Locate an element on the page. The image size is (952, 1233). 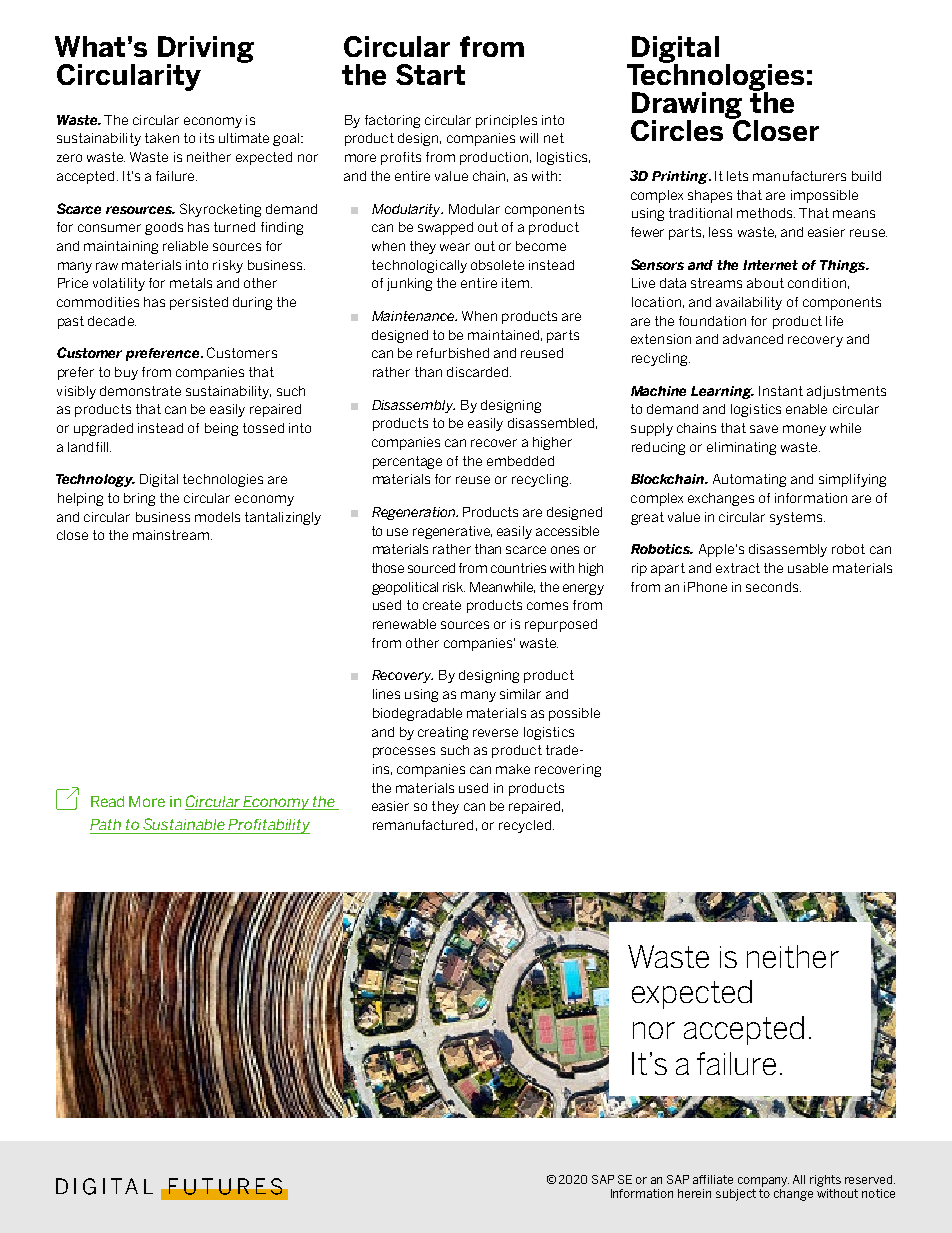
mainstream is located at coordinates (172, 535).
